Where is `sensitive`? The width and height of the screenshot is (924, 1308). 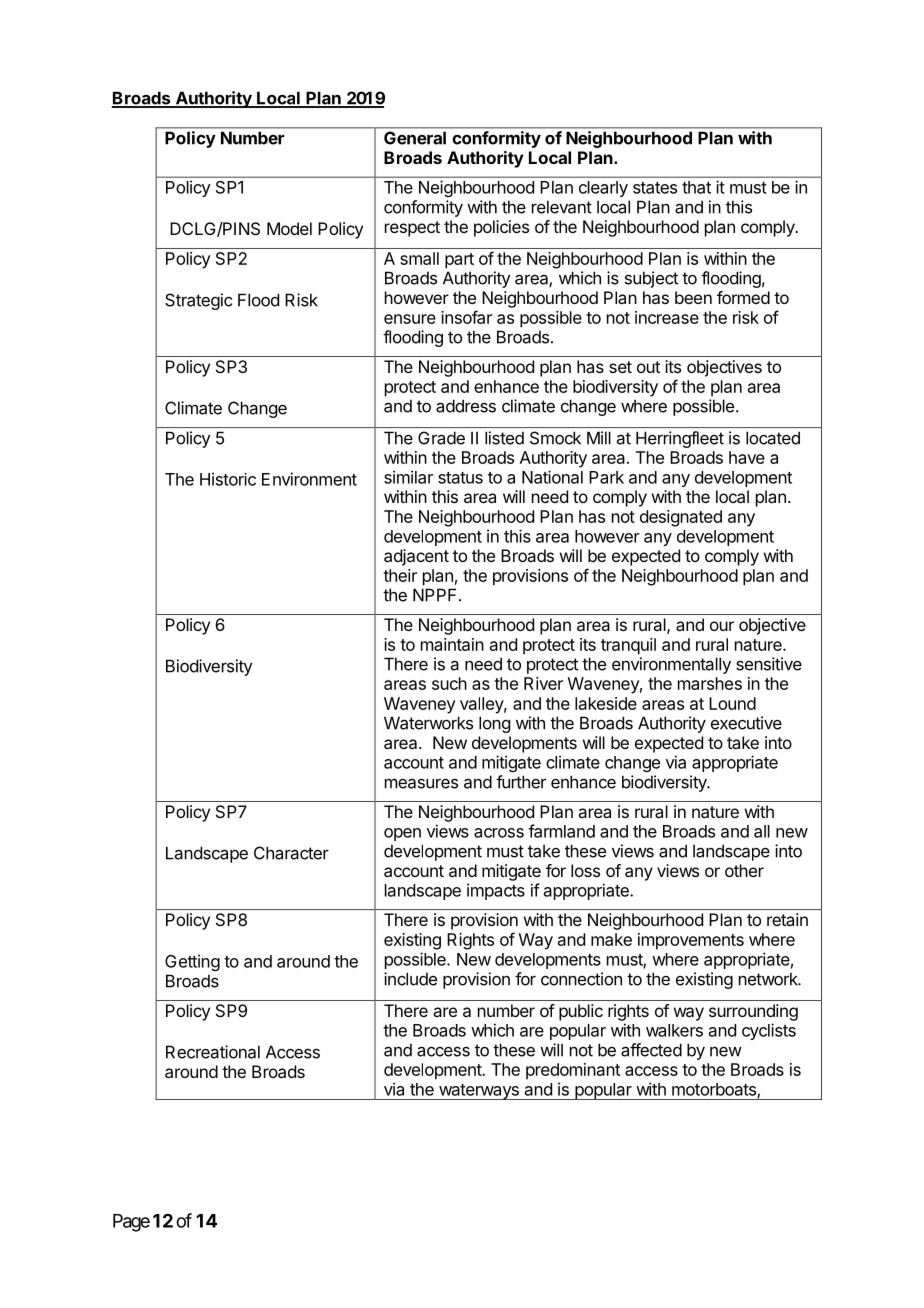 sensitive is located at coordinates (769, 664).
